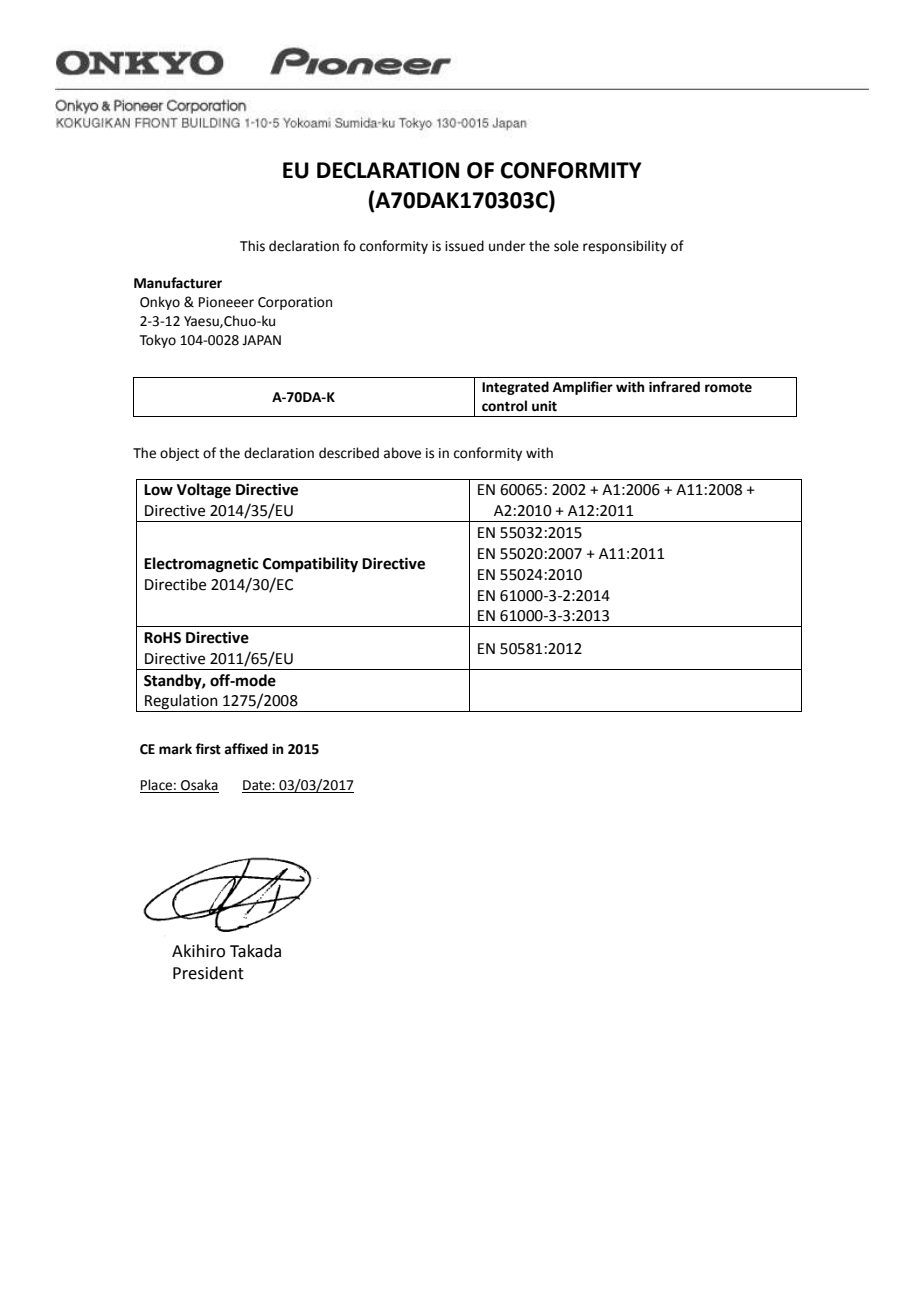 The image size is (924, 1308). I want to click on unit, so click(544, 406).
